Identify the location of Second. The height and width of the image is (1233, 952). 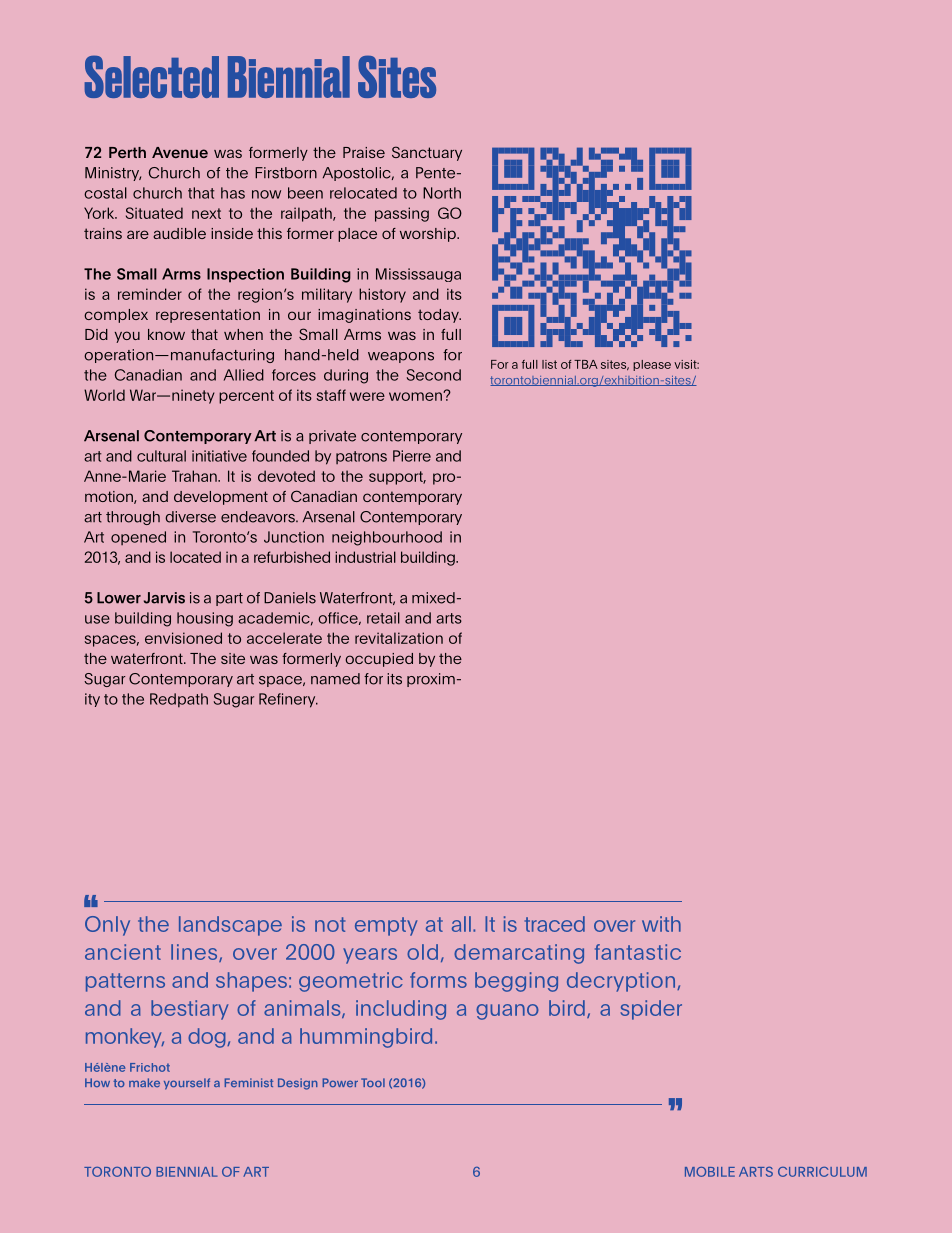
(434, 375).
